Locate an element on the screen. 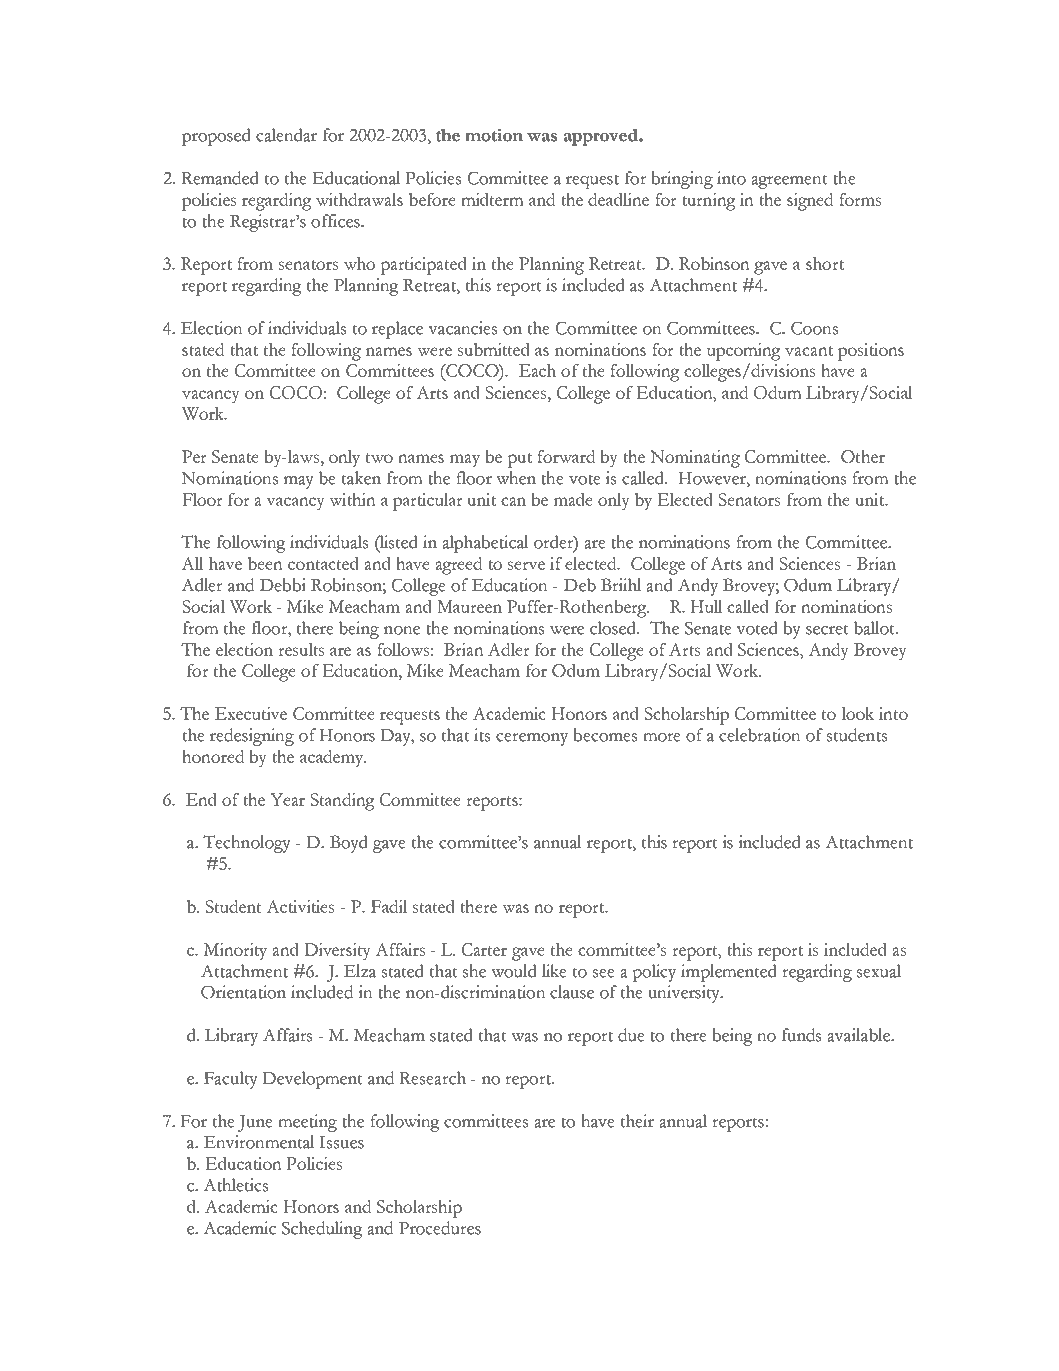  put is located at coordinates (519, 460).
